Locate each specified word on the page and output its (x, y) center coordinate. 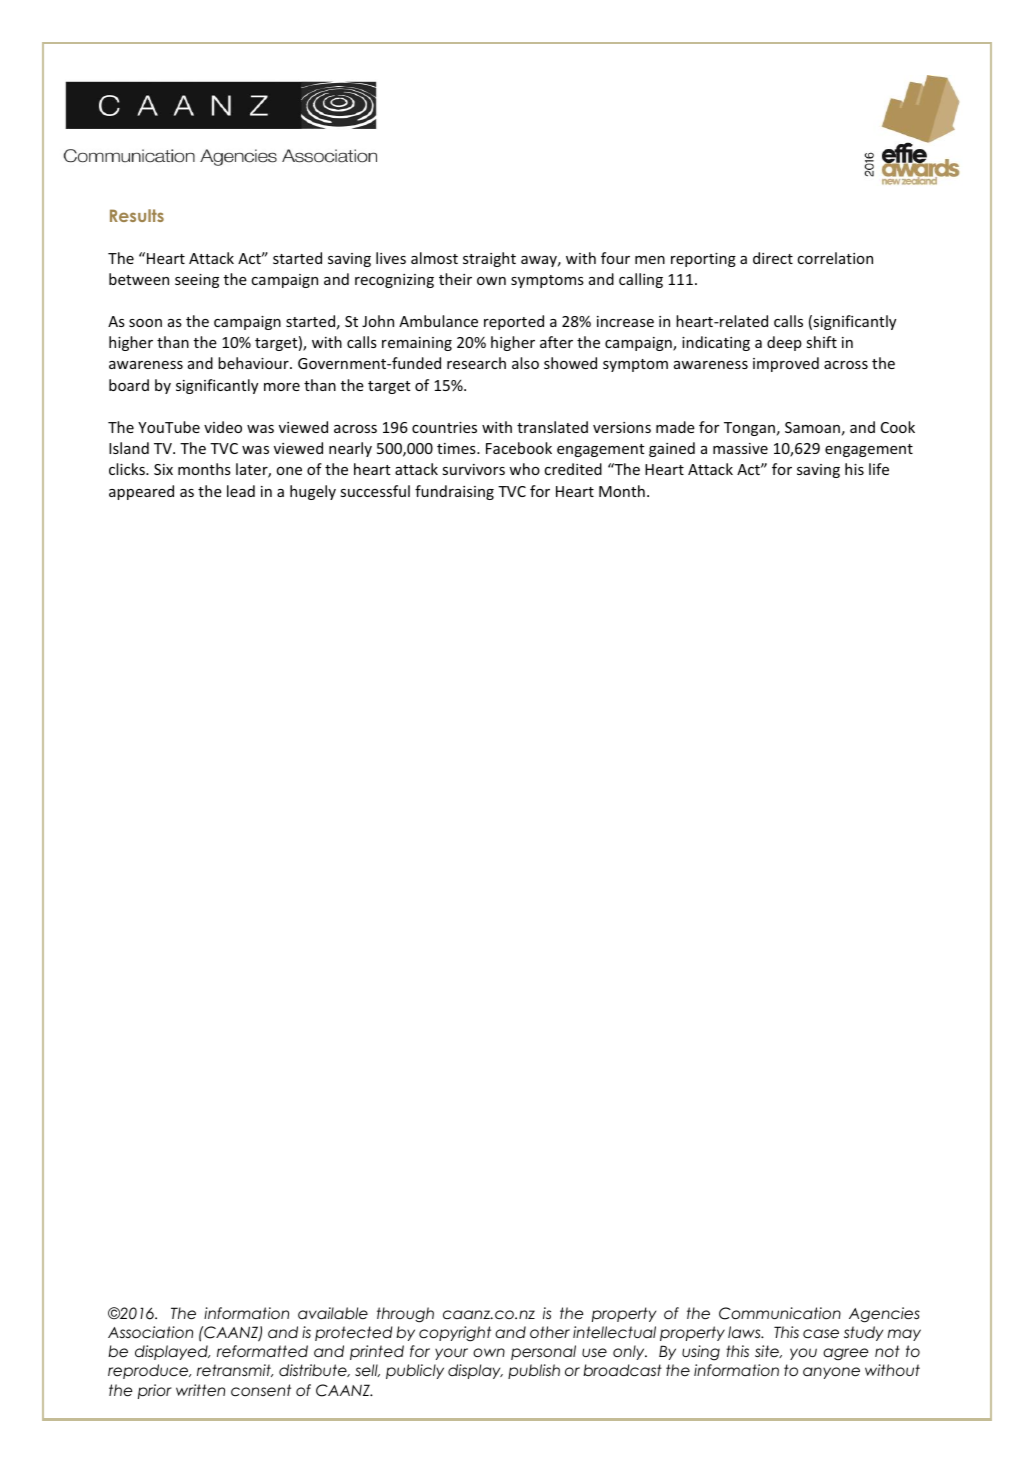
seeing (197, 281)
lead (241, 491)
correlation (835, 258)
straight (489, 259)
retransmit (235, 1370)
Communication (780, 1313)
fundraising (454, 492)
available (333, 1313)
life (879, 469)
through (405, 1315)
